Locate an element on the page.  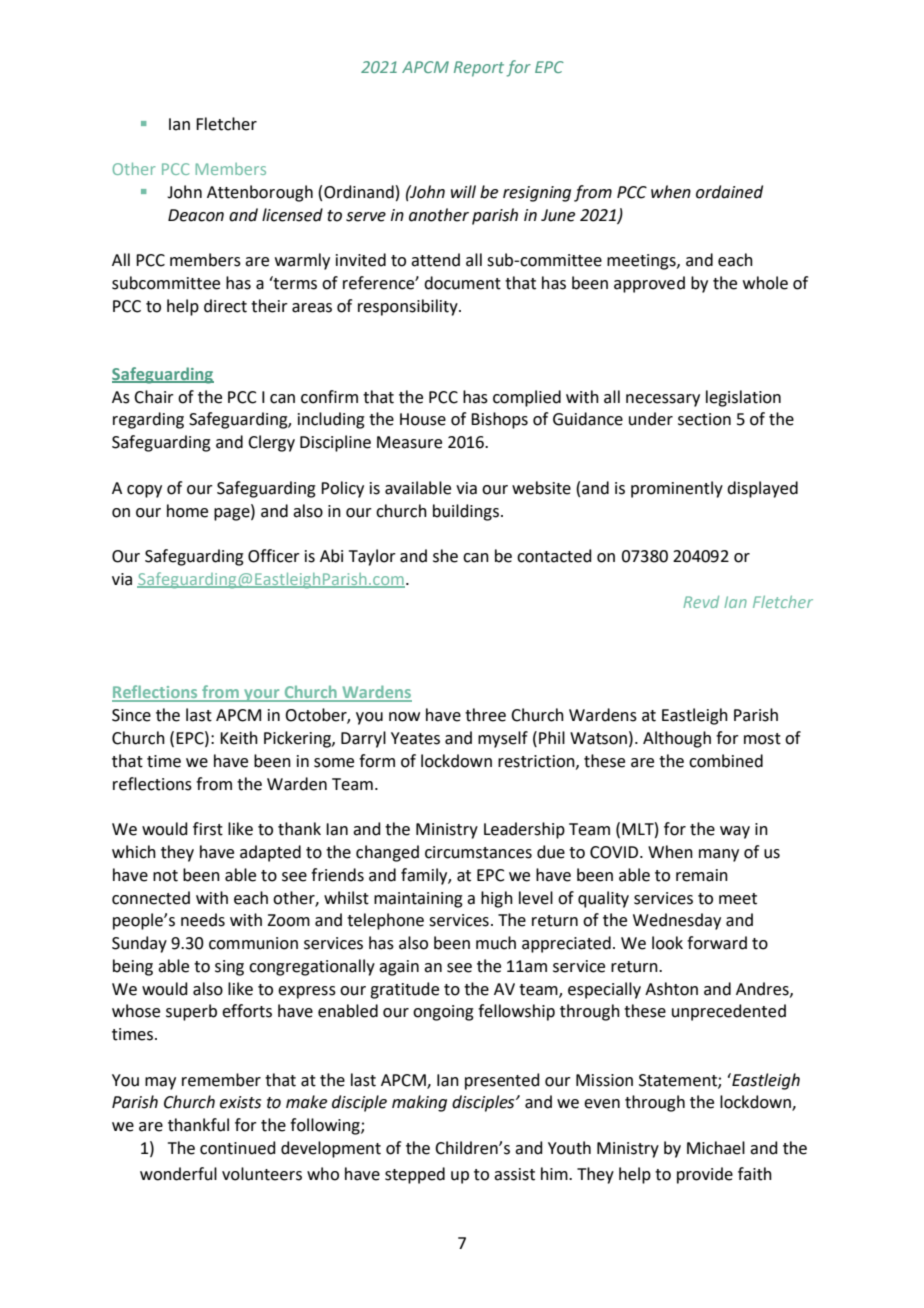
continued is located at coordinates (238, 1148).
